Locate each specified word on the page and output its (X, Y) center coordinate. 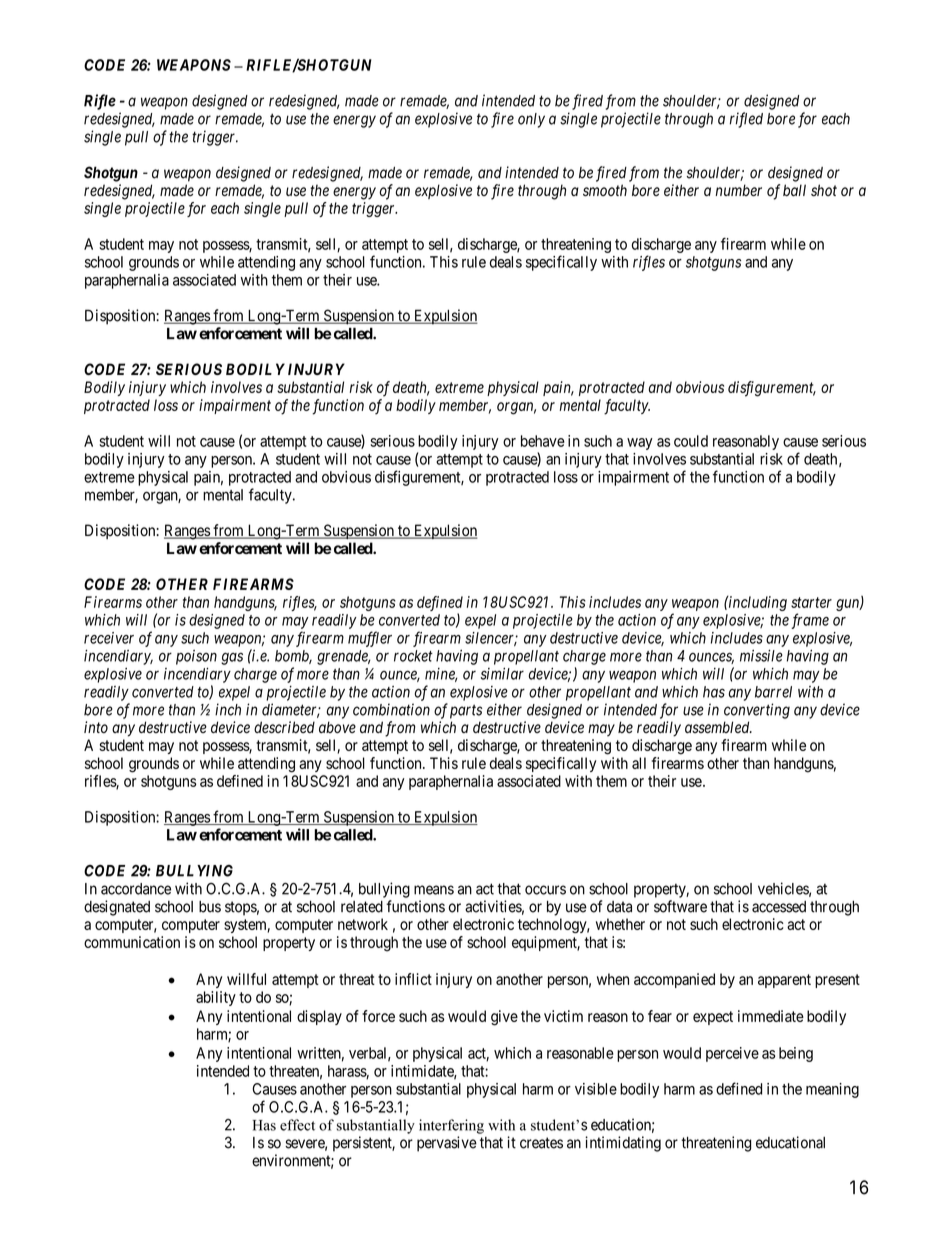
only (531, 120)
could (691, 441)
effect (297, 1125)
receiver (109, 638)
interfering (451, 1126)
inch (228, 709)
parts (466, 711)
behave (543, 441)
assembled (718, 727)
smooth (605, 190)
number (738, 190)
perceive (732, 1054)
